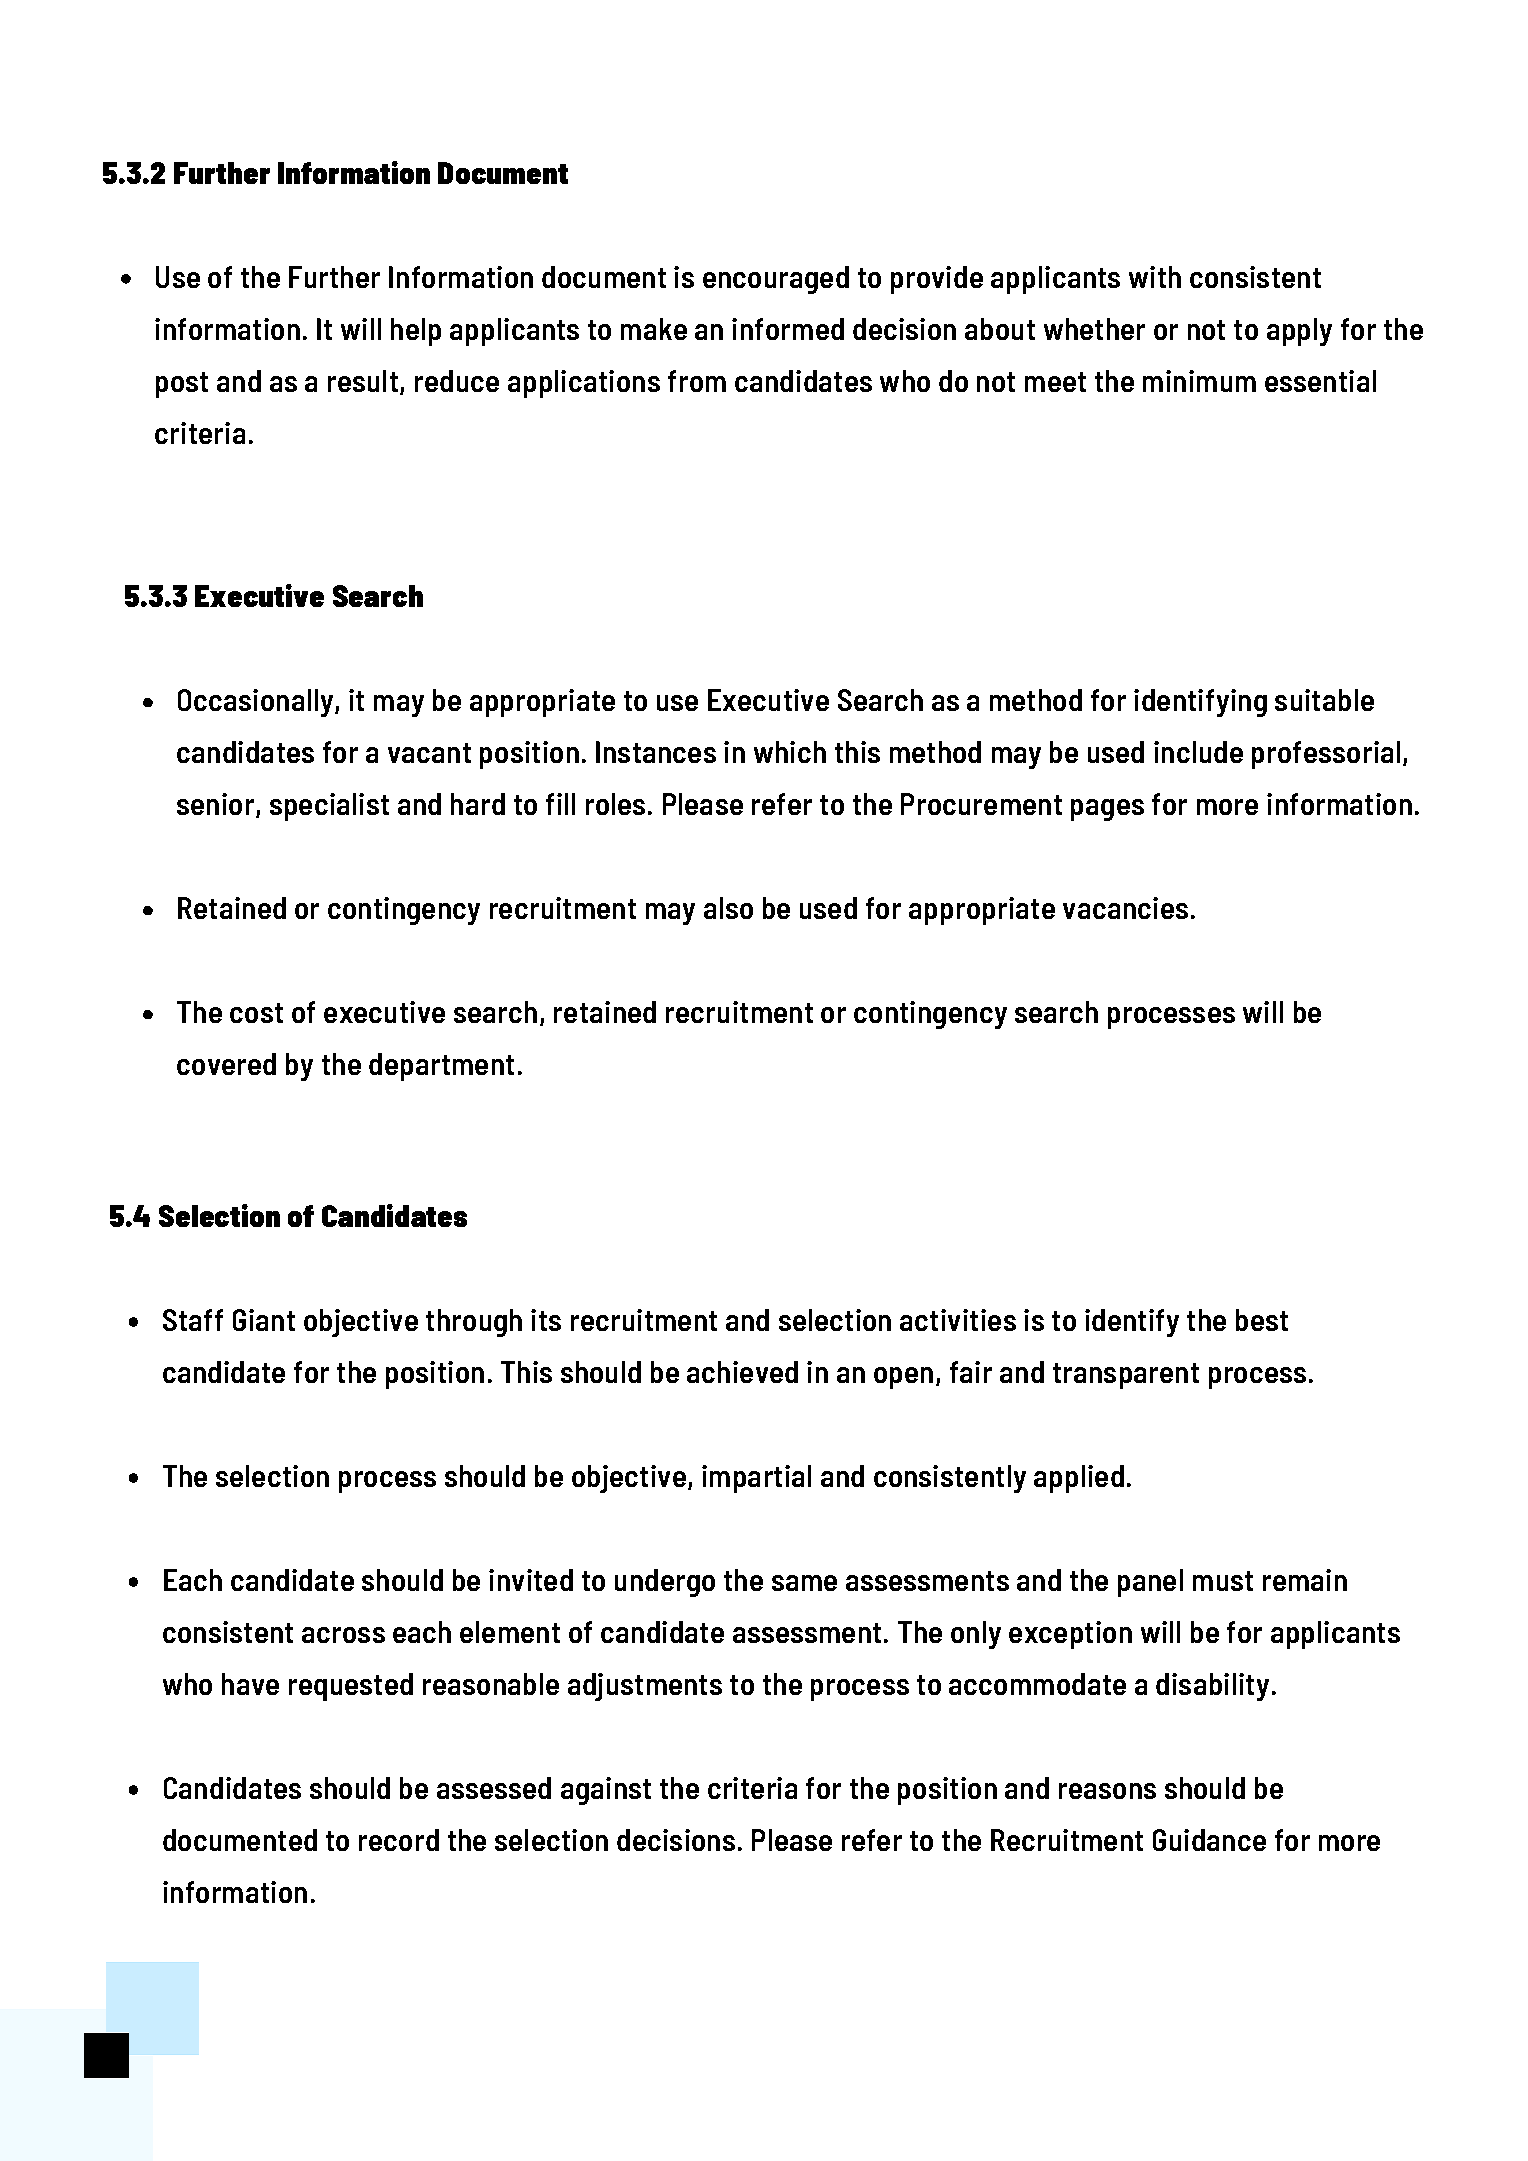  I want to click on also, so click(728, 908).
